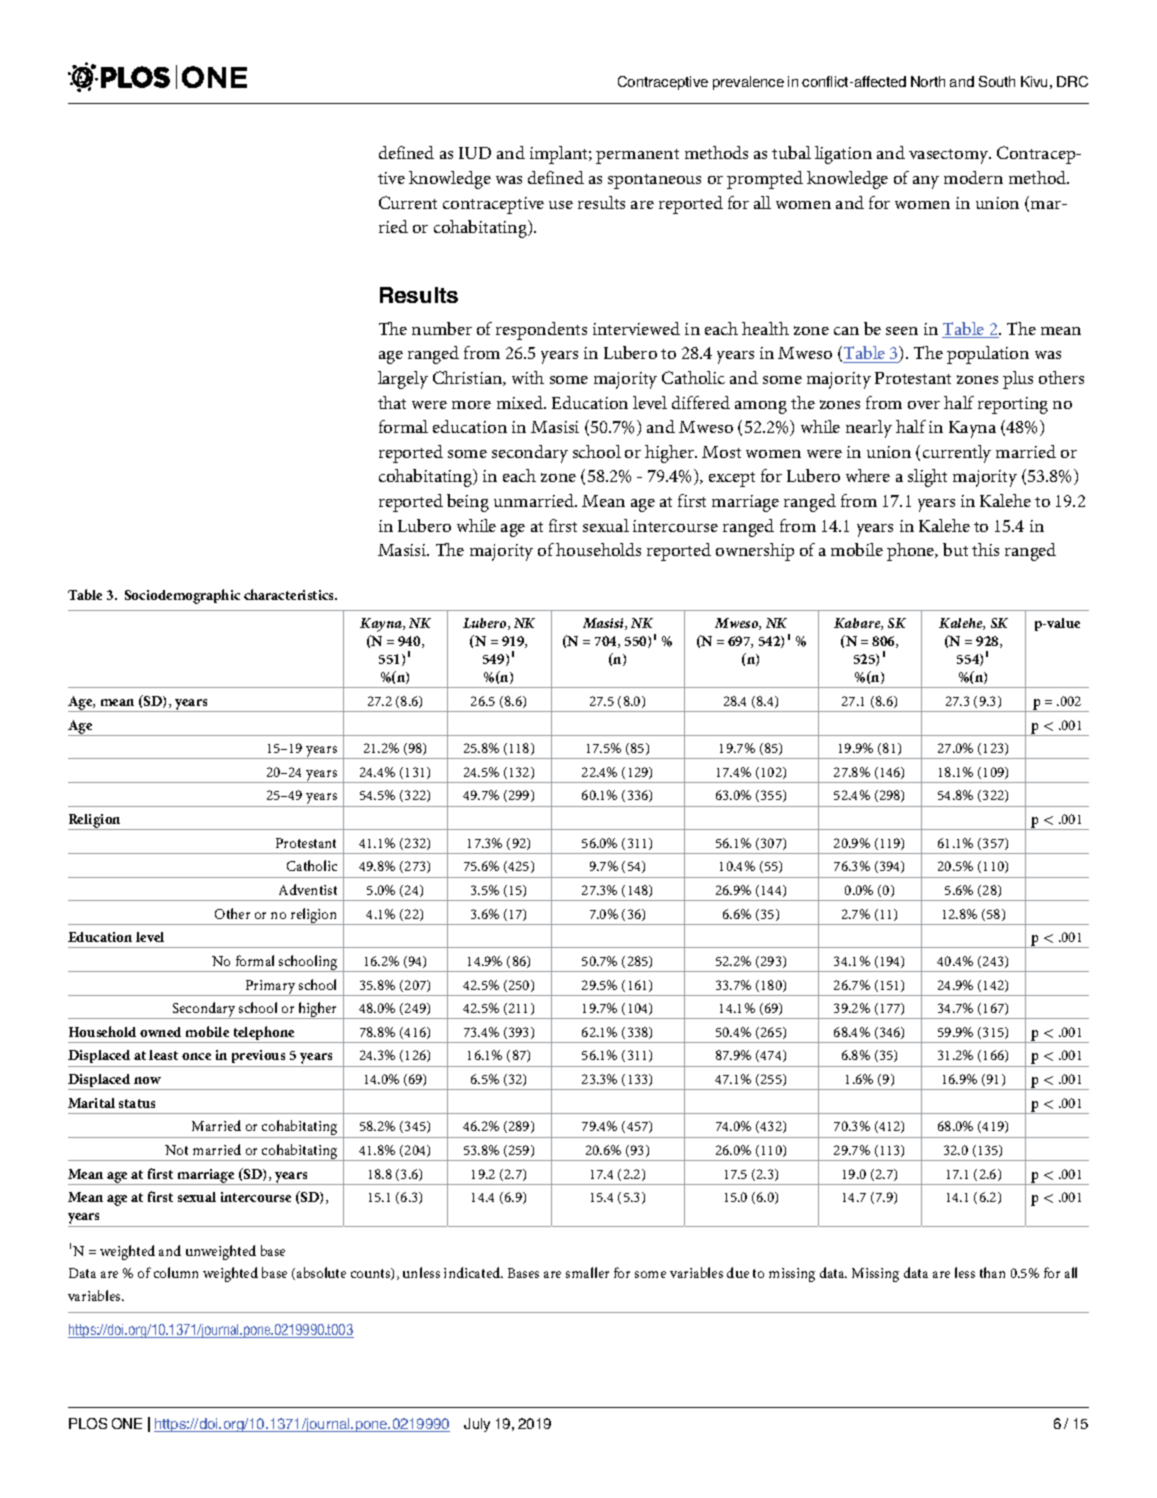 Image resolution: width=1157 pixels, height=1498 pixels. Describe the element at coordinates (637, 156) in the screenshot. I see `permanent` at that location.
